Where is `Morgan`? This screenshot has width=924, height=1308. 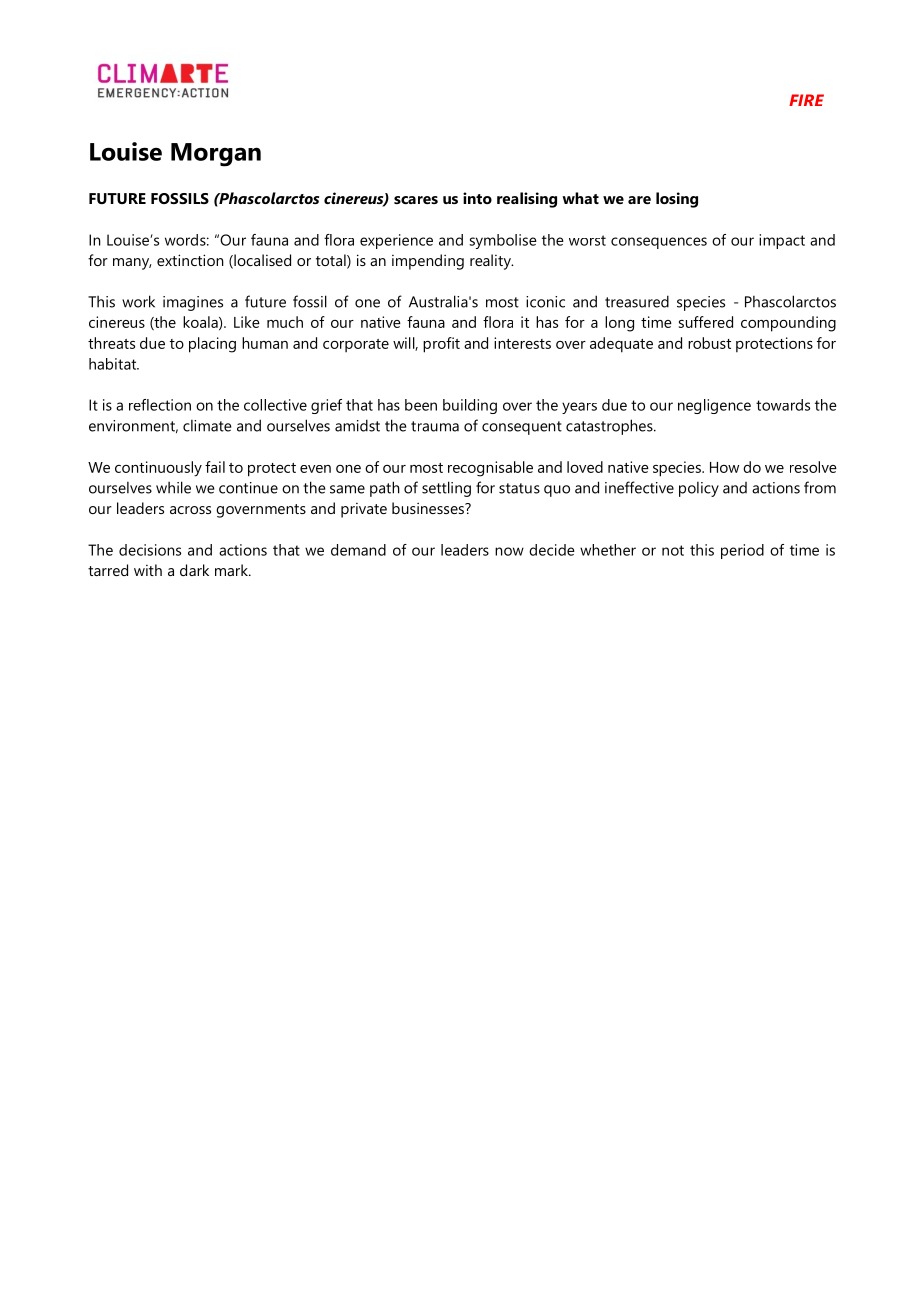
Morgan is located at coordinates (216, 155).
